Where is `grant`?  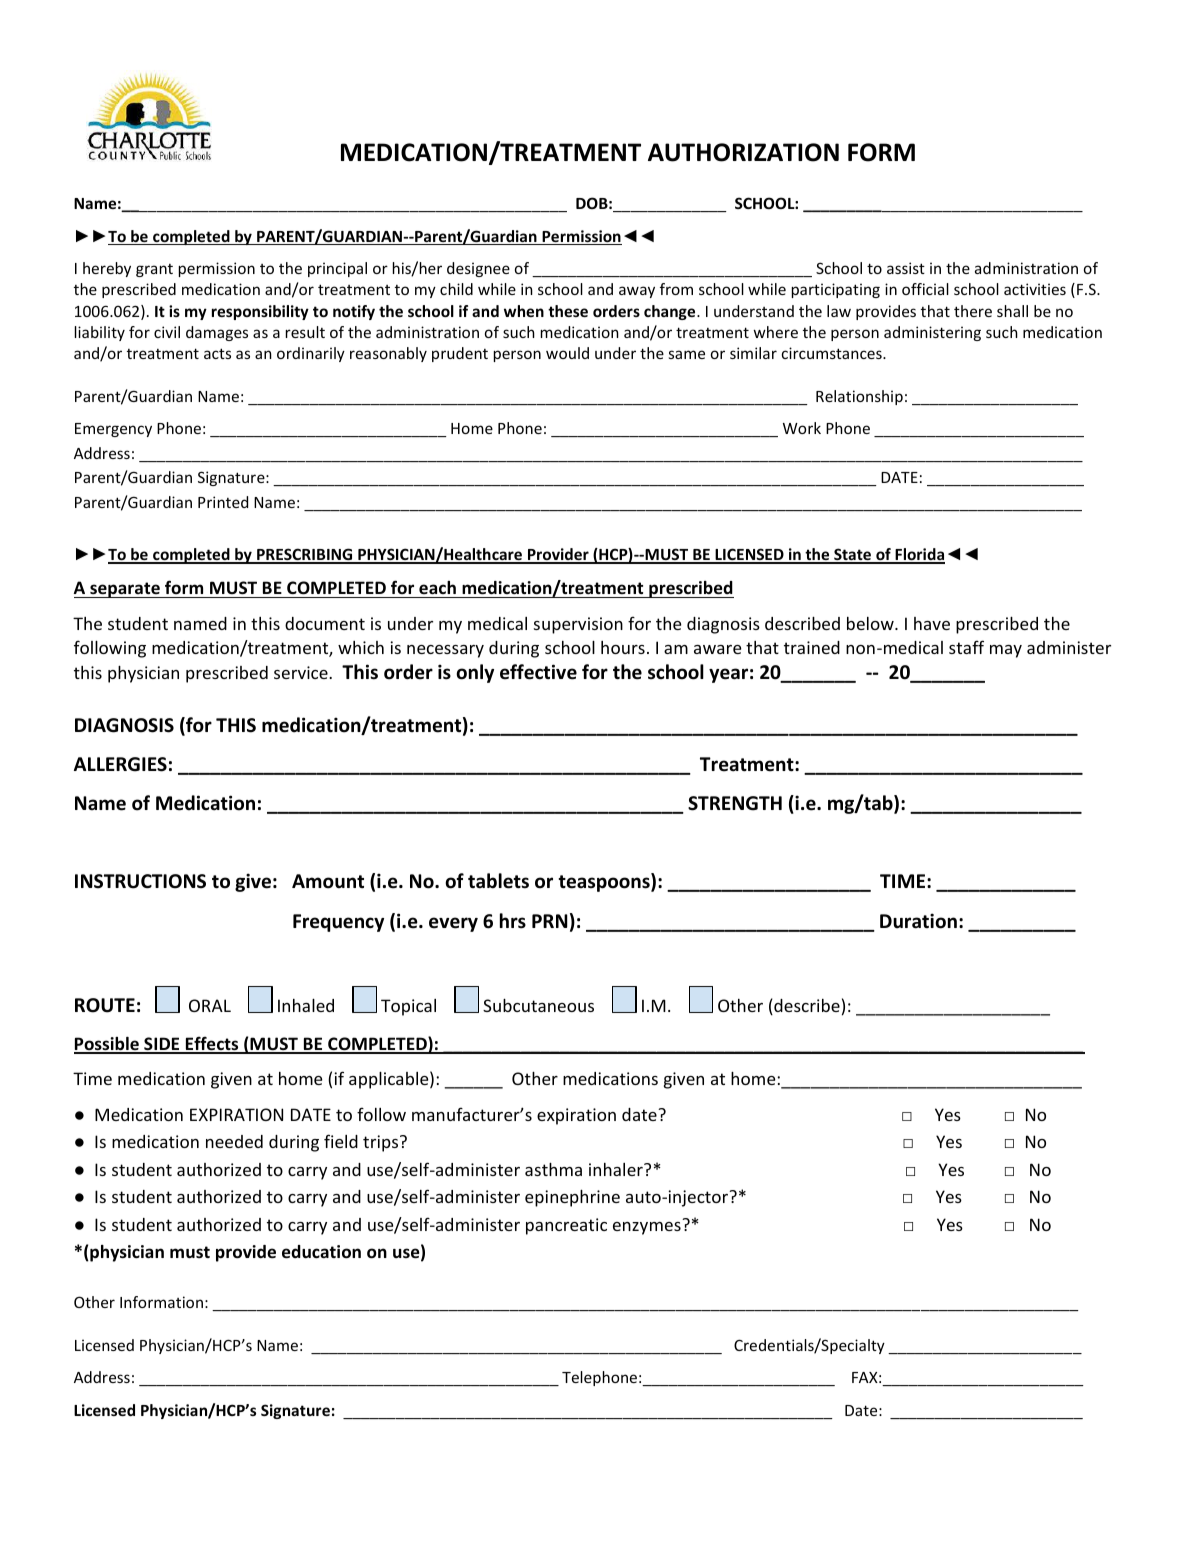
grant is located at coordinates (154, 270).
